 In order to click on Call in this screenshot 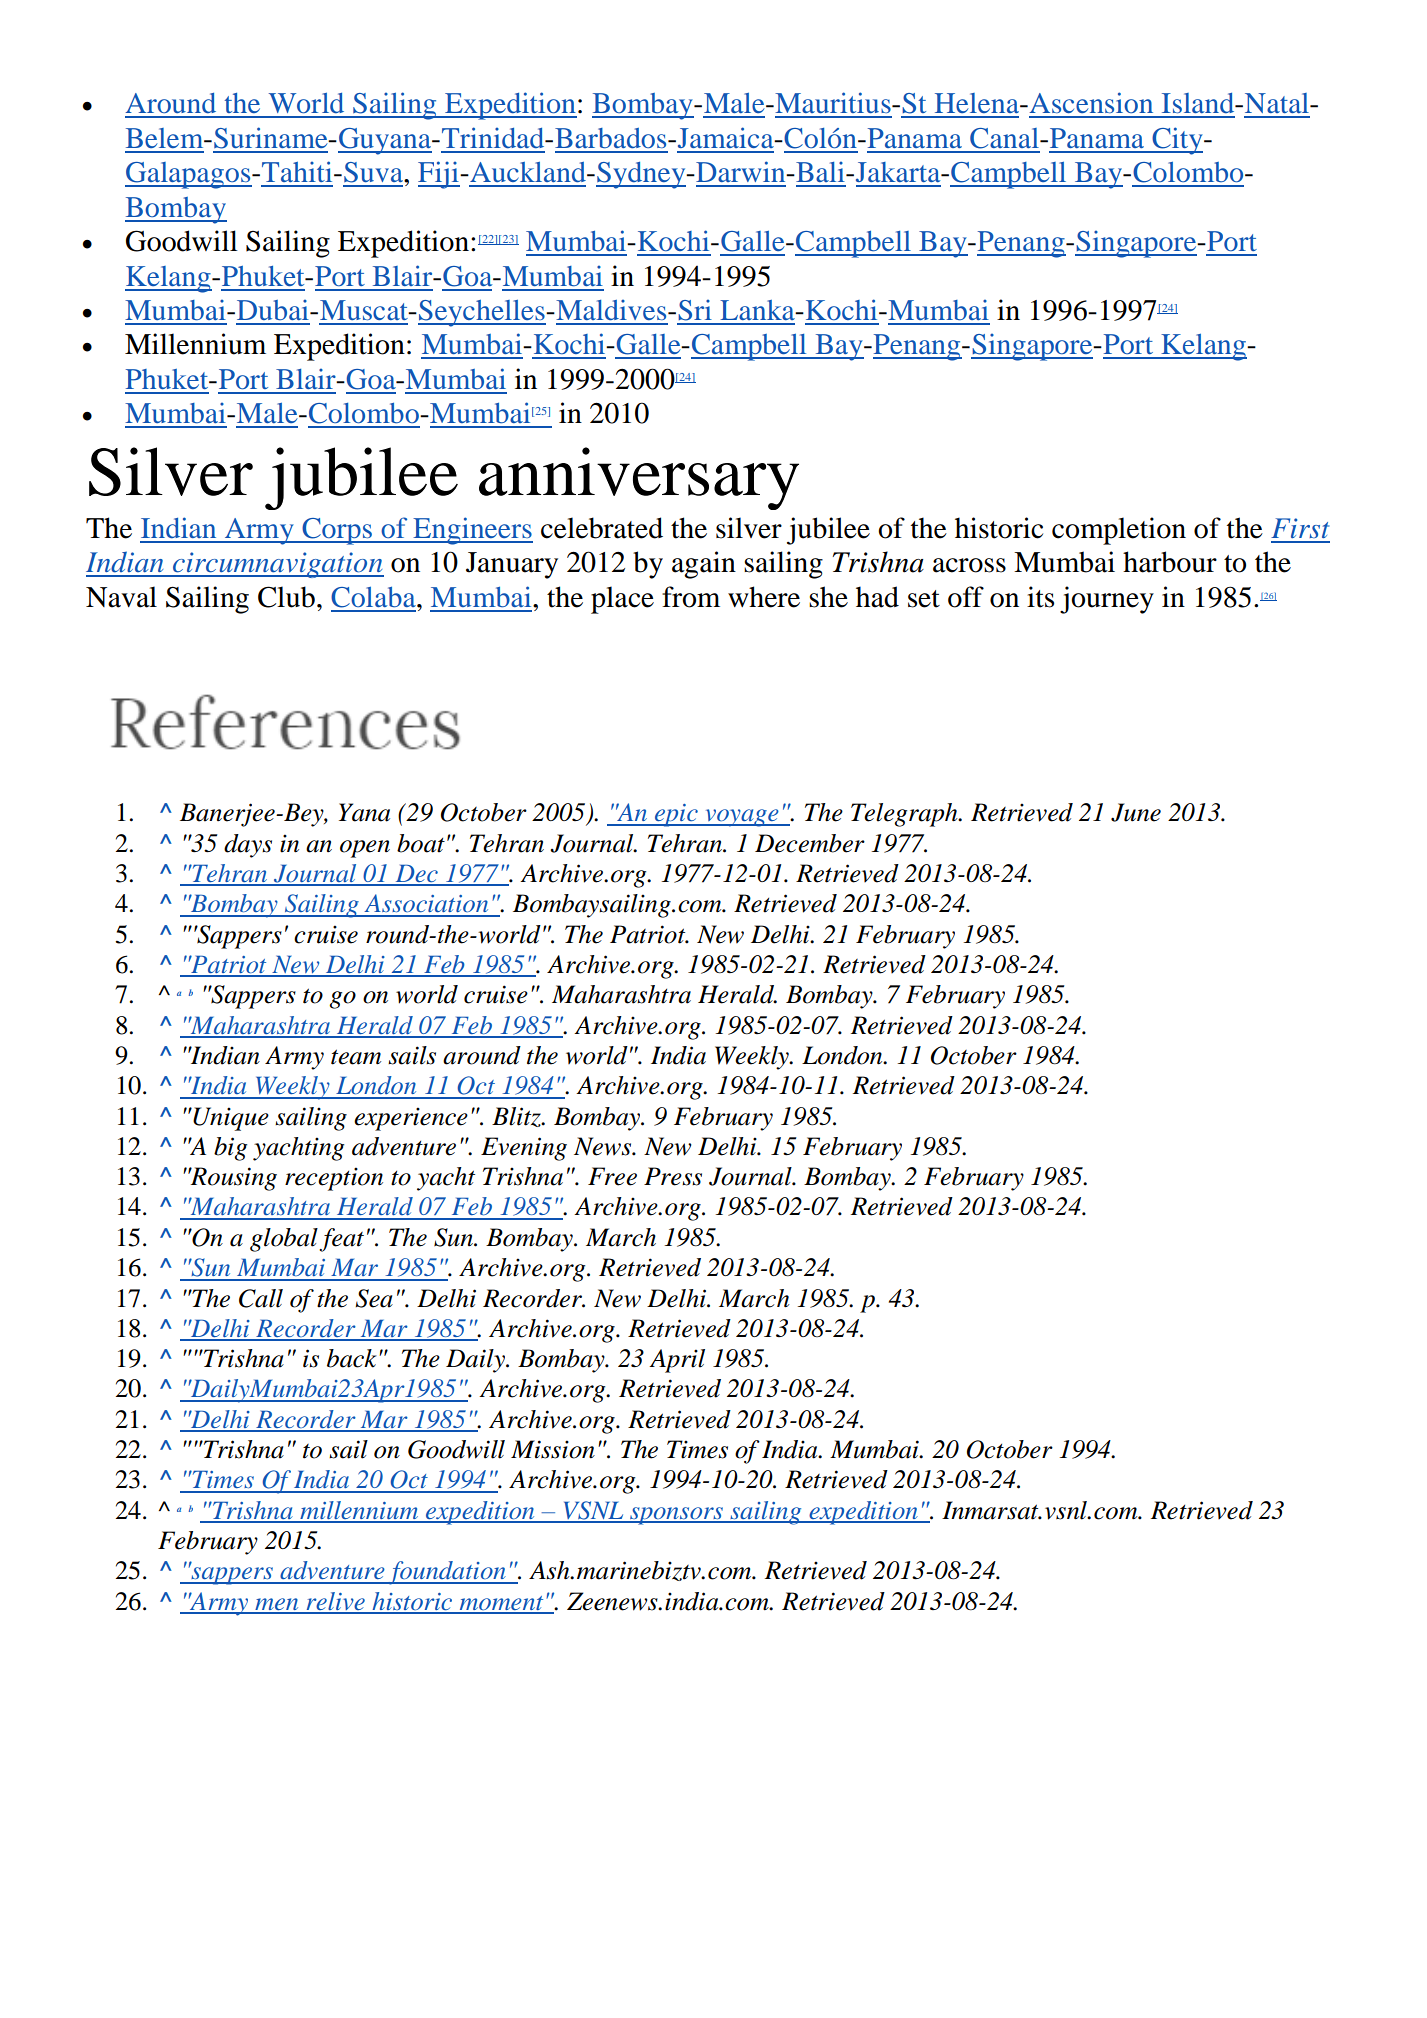, I will do `click(261, 1298)`.
